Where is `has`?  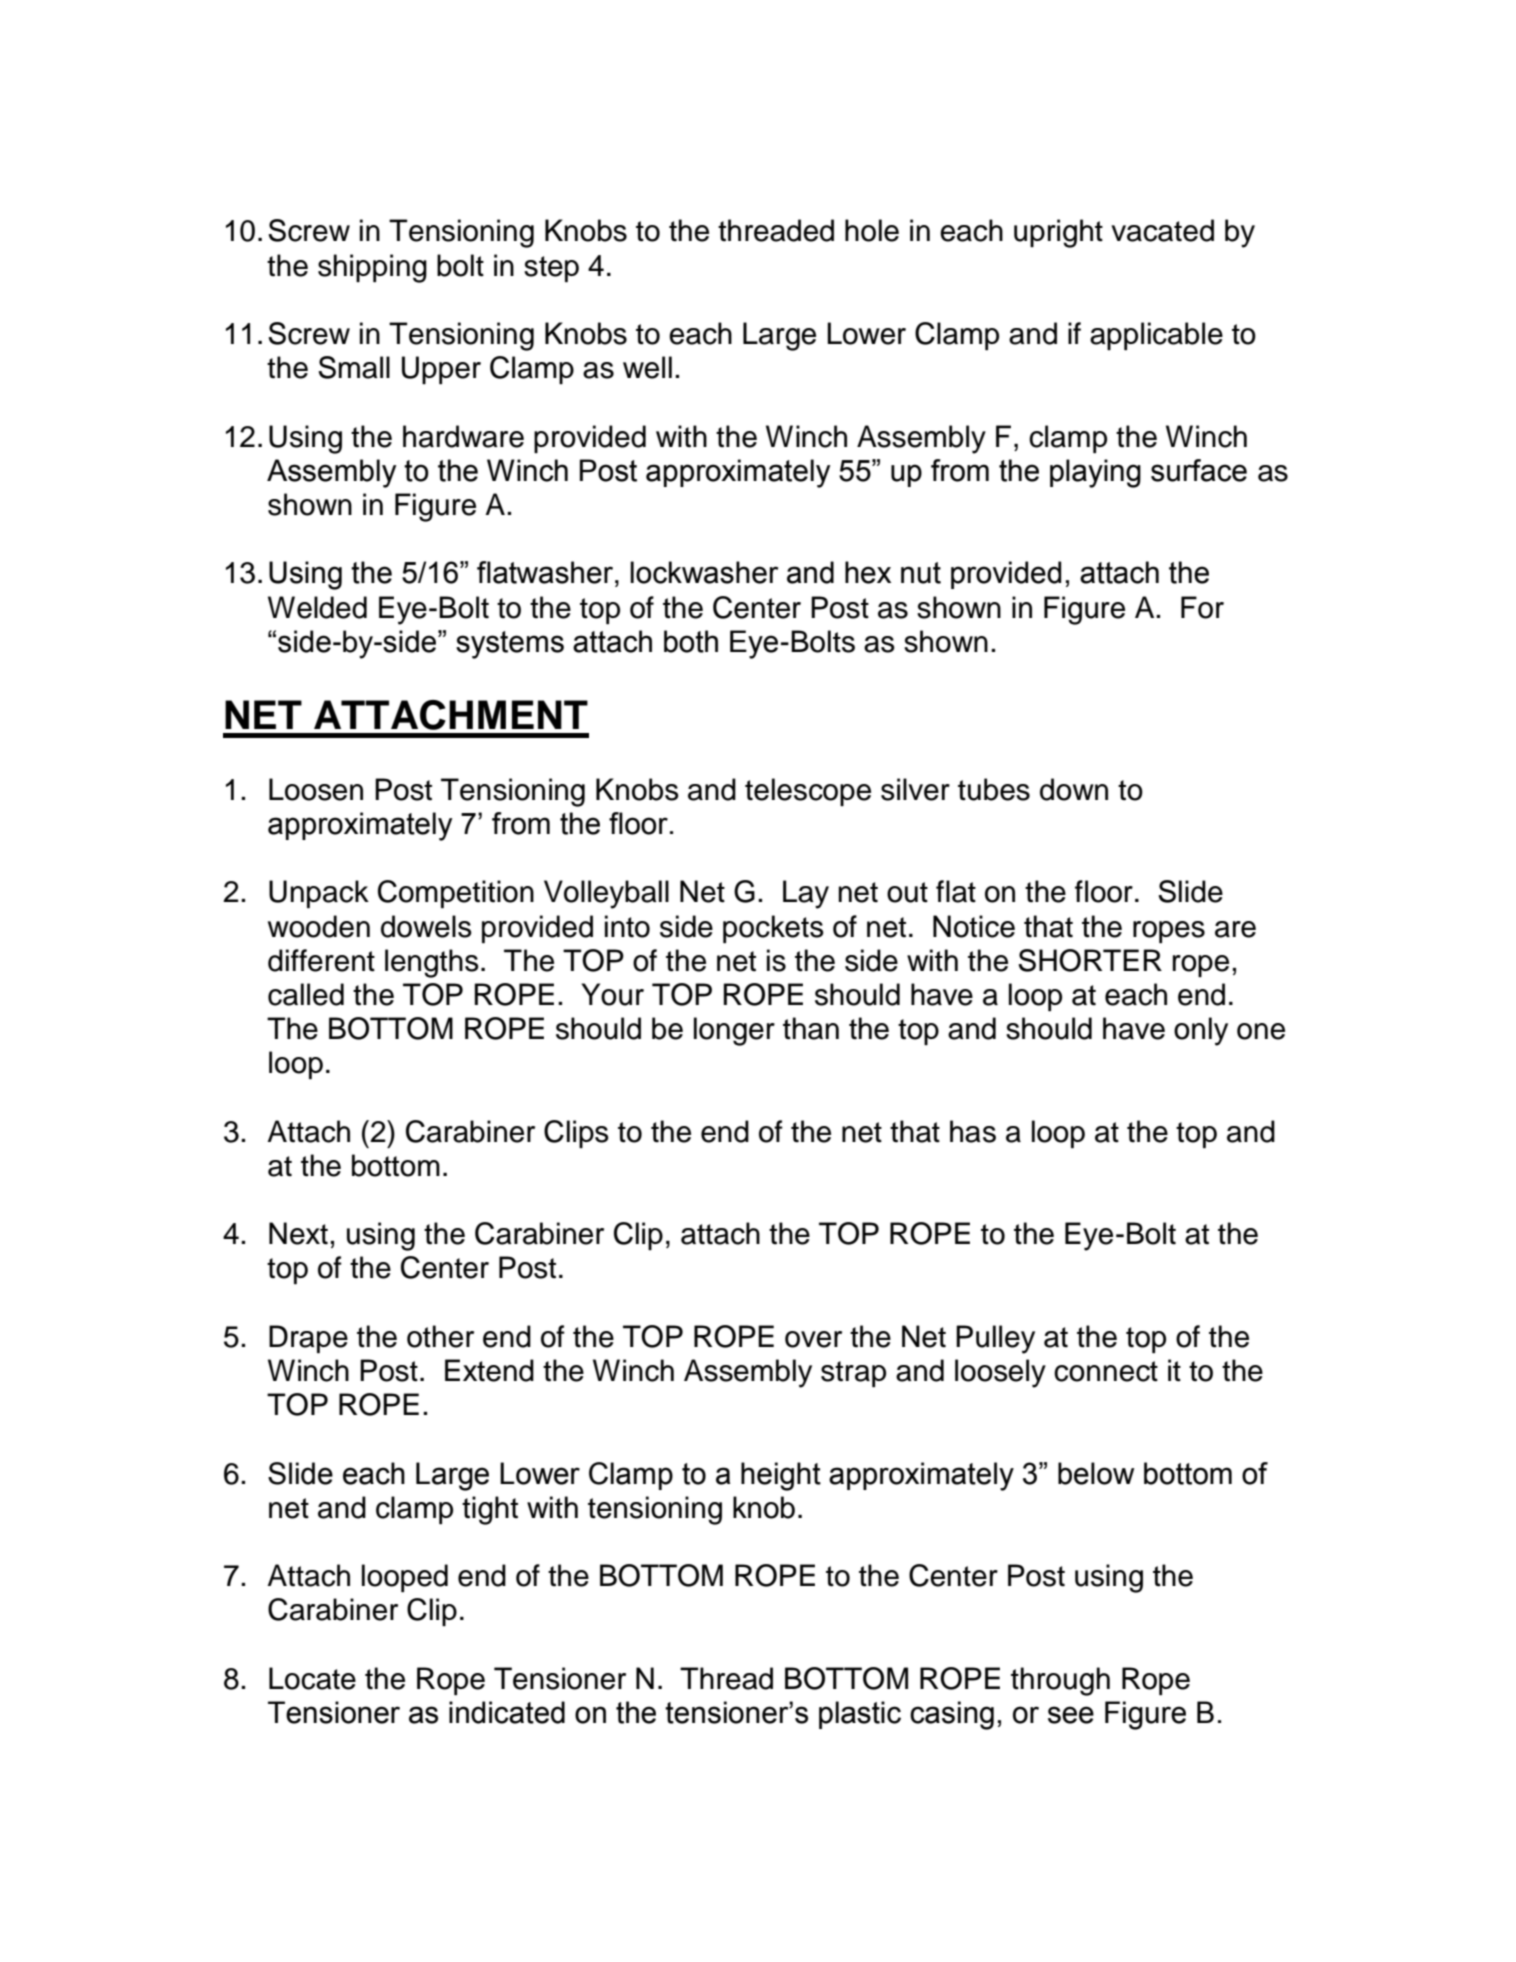 has is located at coordinates (973, 1131).
